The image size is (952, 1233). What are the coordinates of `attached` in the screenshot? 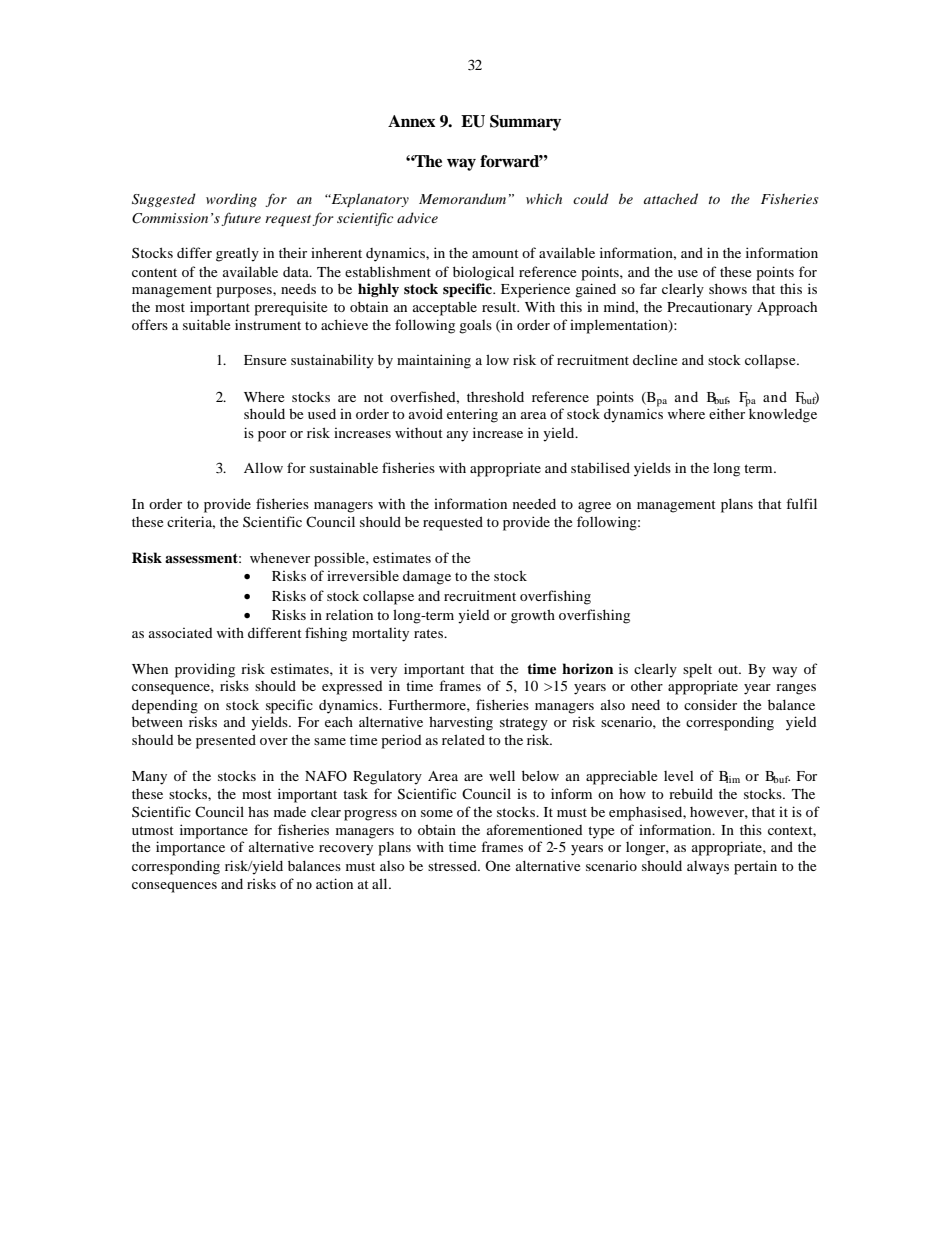 It's located at (671, 198).
